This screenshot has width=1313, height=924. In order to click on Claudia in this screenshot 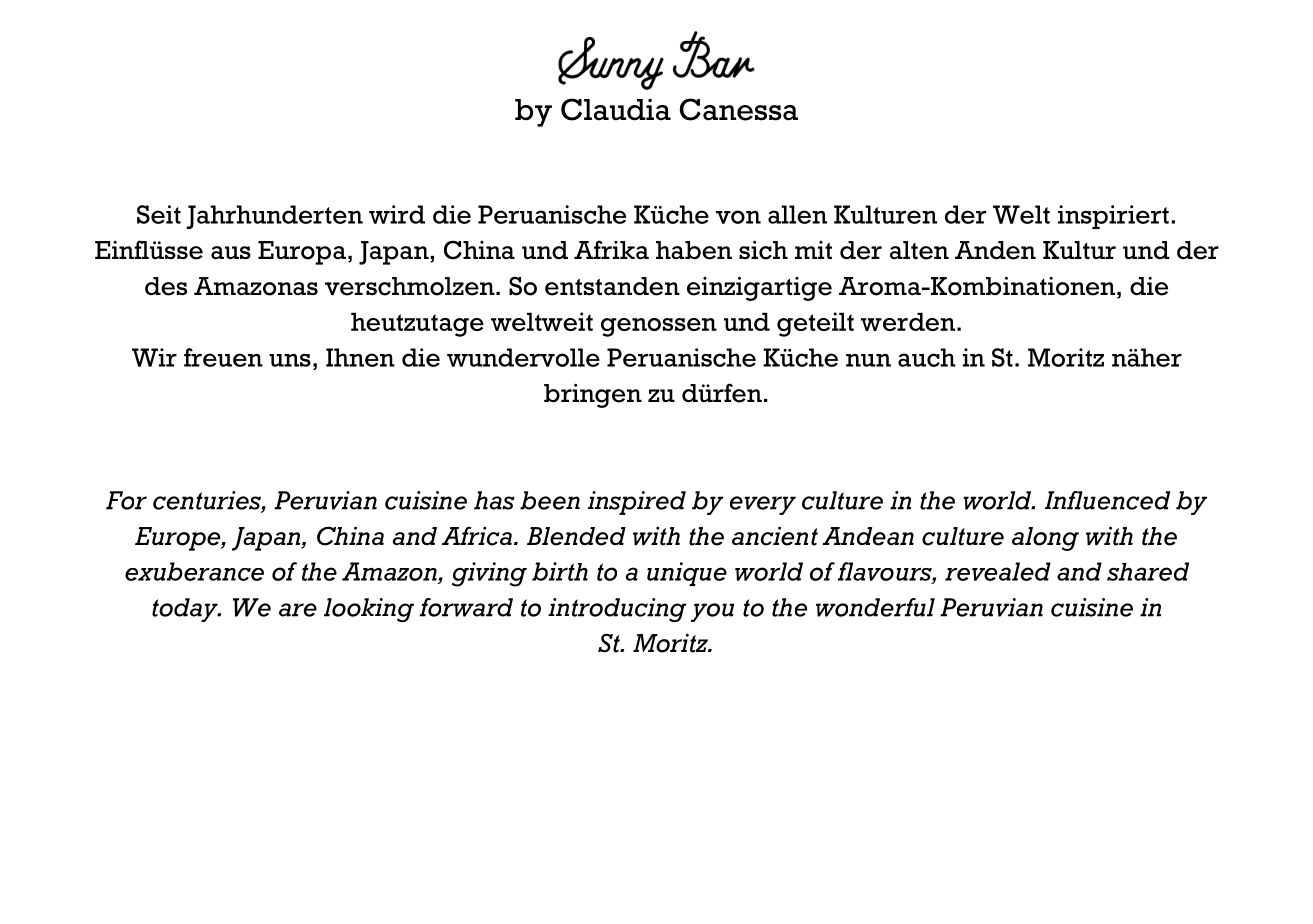, I will do `click(616, 109)`.
